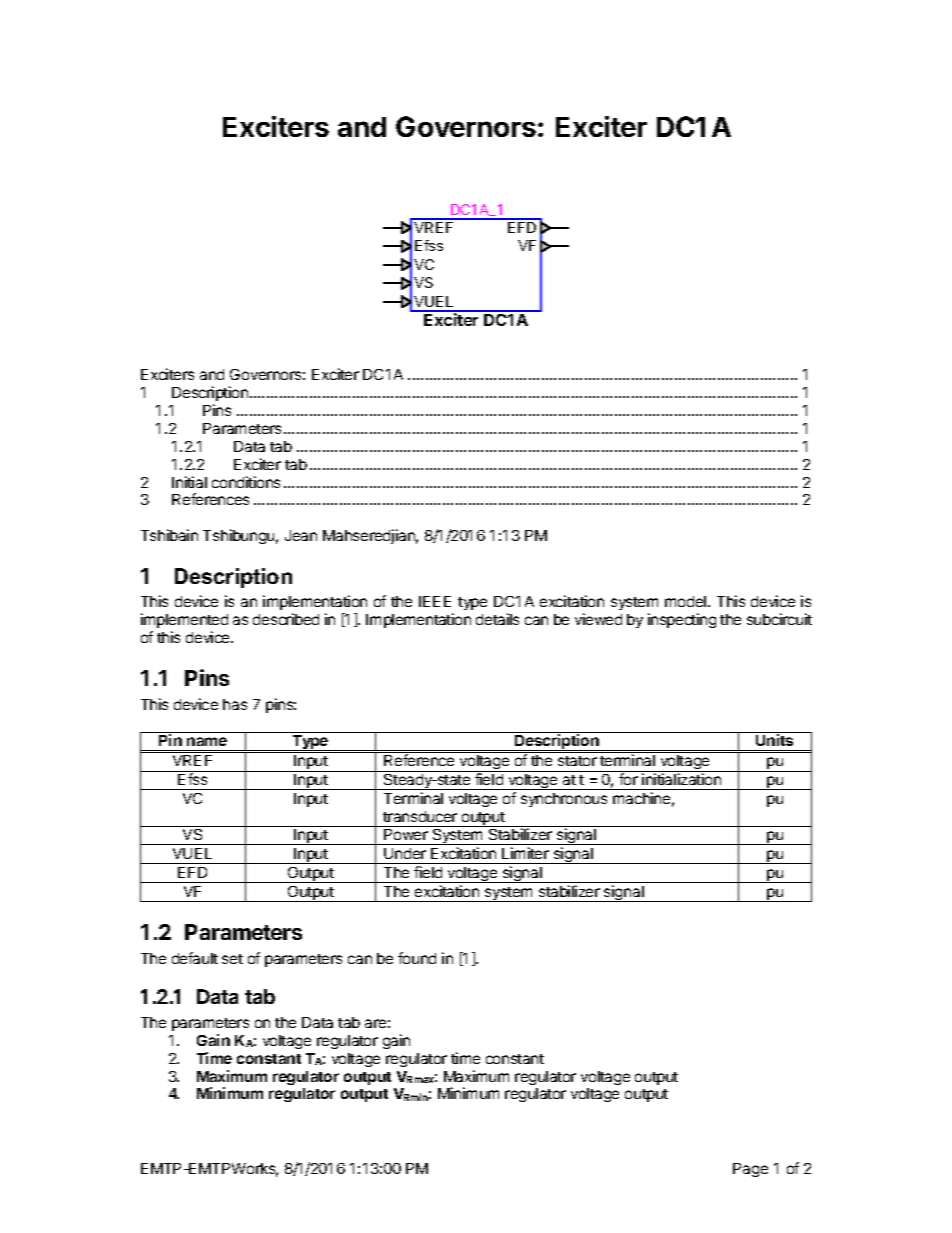 Image resolution: width=952 pixels, height=1233 pixels. Describe the element at coordinates (750, 1170) in the document. I see `Page` at that location.
